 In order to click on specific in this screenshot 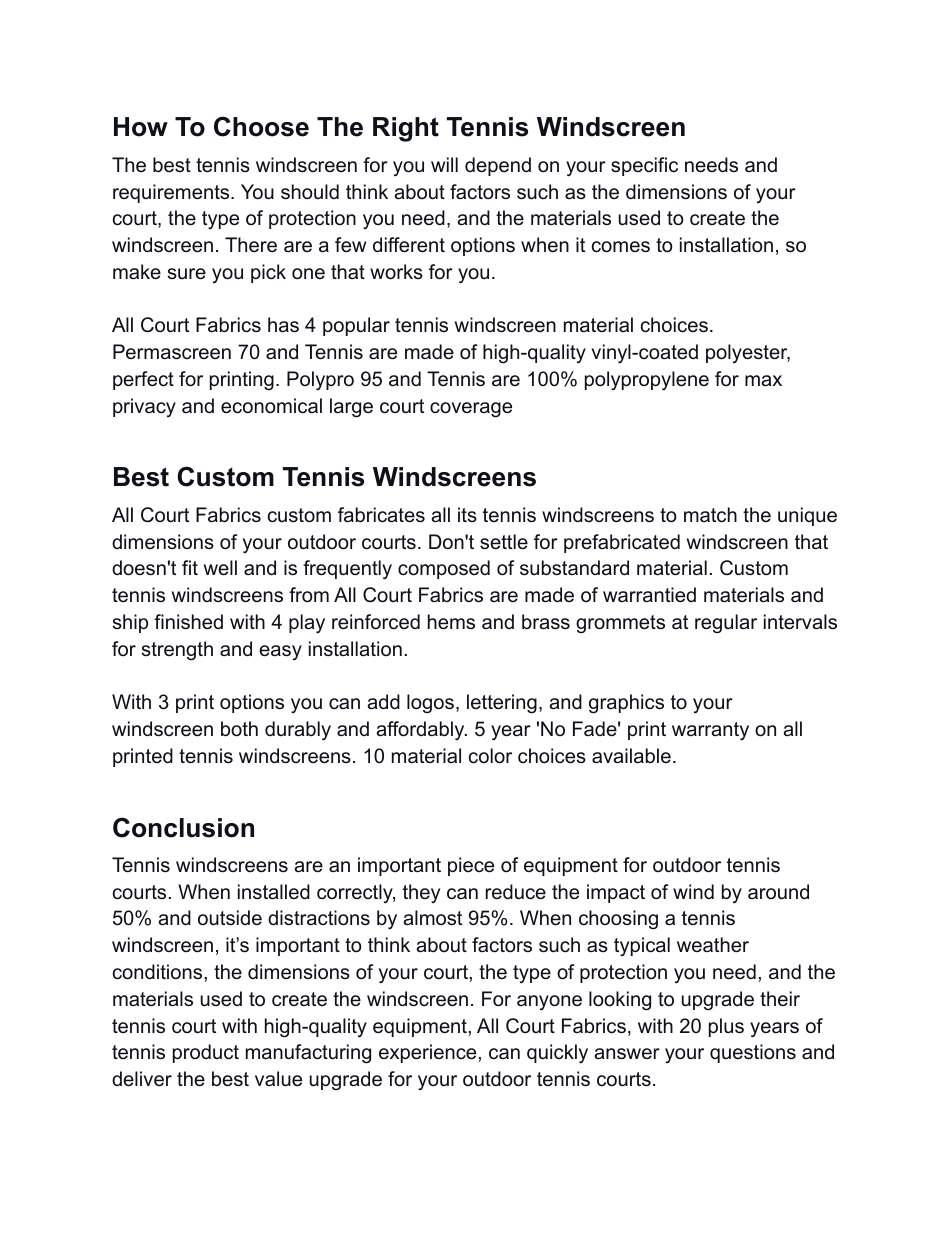, I will do `click(644, 166)`.
